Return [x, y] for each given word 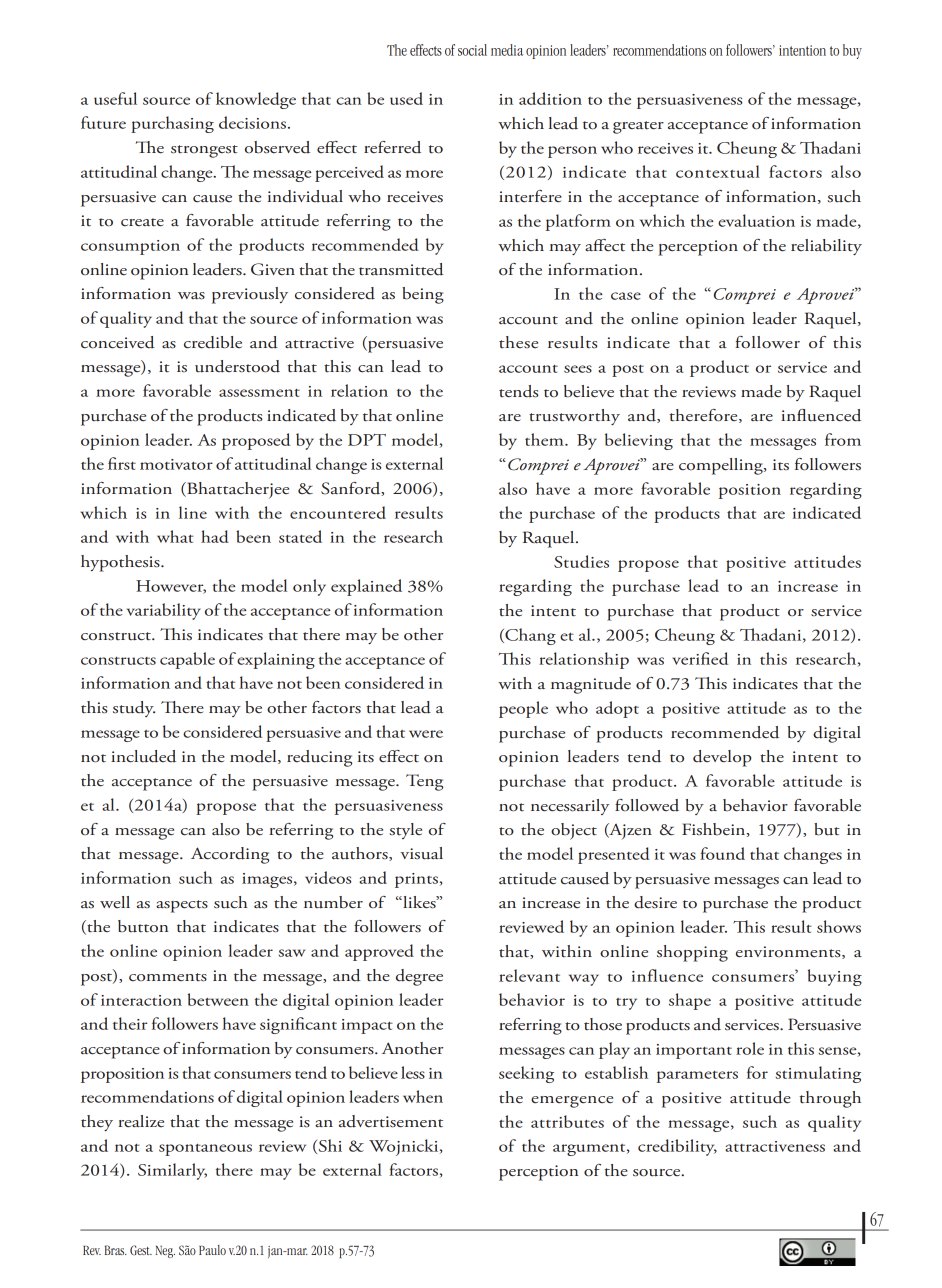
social [472, 50]
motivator [176, 464]
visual [421, 853]
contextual [718, 171]
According [230, 855]
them [545, 439]
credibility [677, 1147]
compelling [722, 466]
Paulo [212, 1250]
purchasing [172, 124]
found [722, 853]
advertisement [391, 1121]
